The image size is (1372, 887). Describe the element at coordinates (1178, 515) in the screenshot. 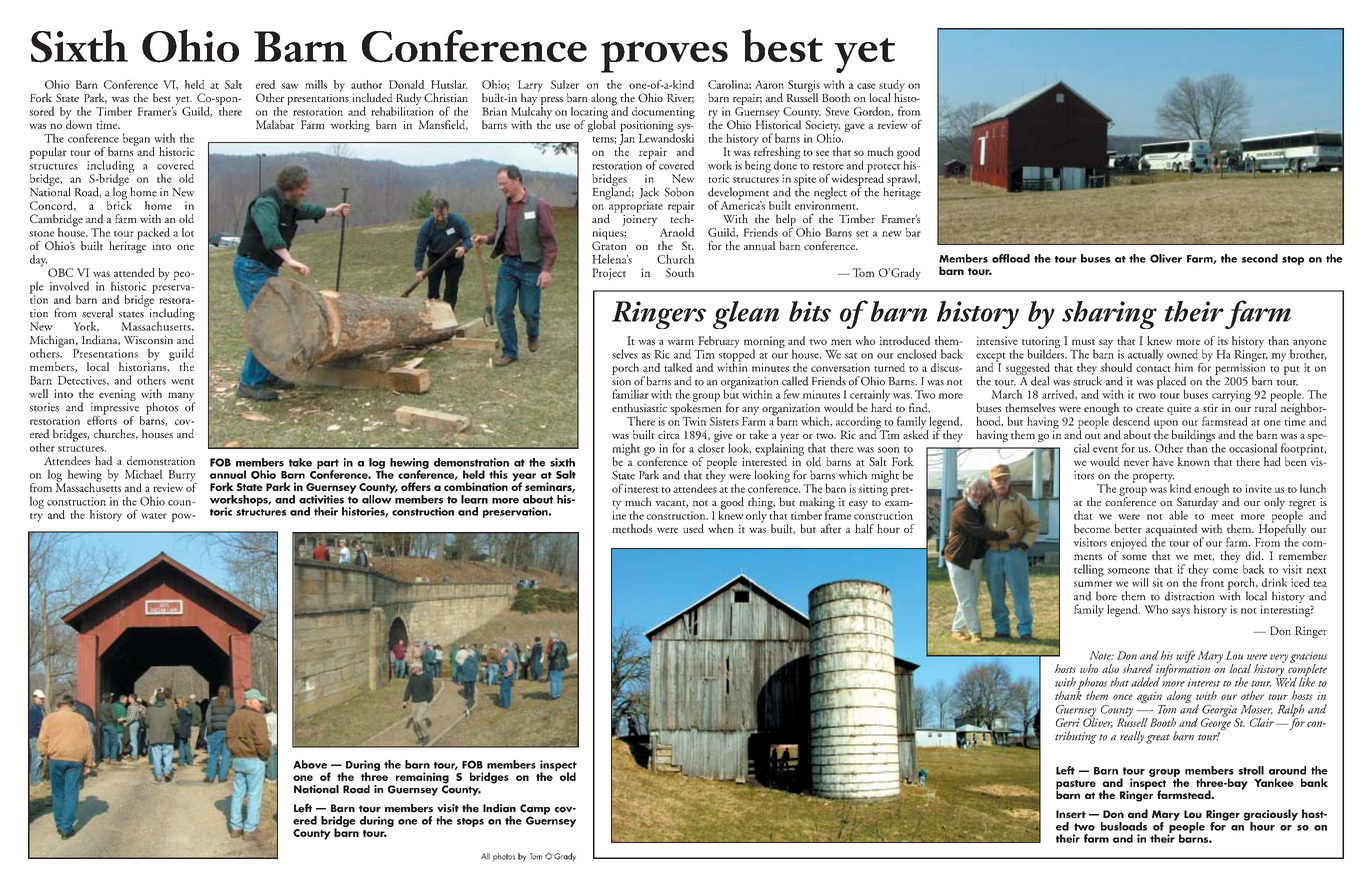

I see `able` at that location.
